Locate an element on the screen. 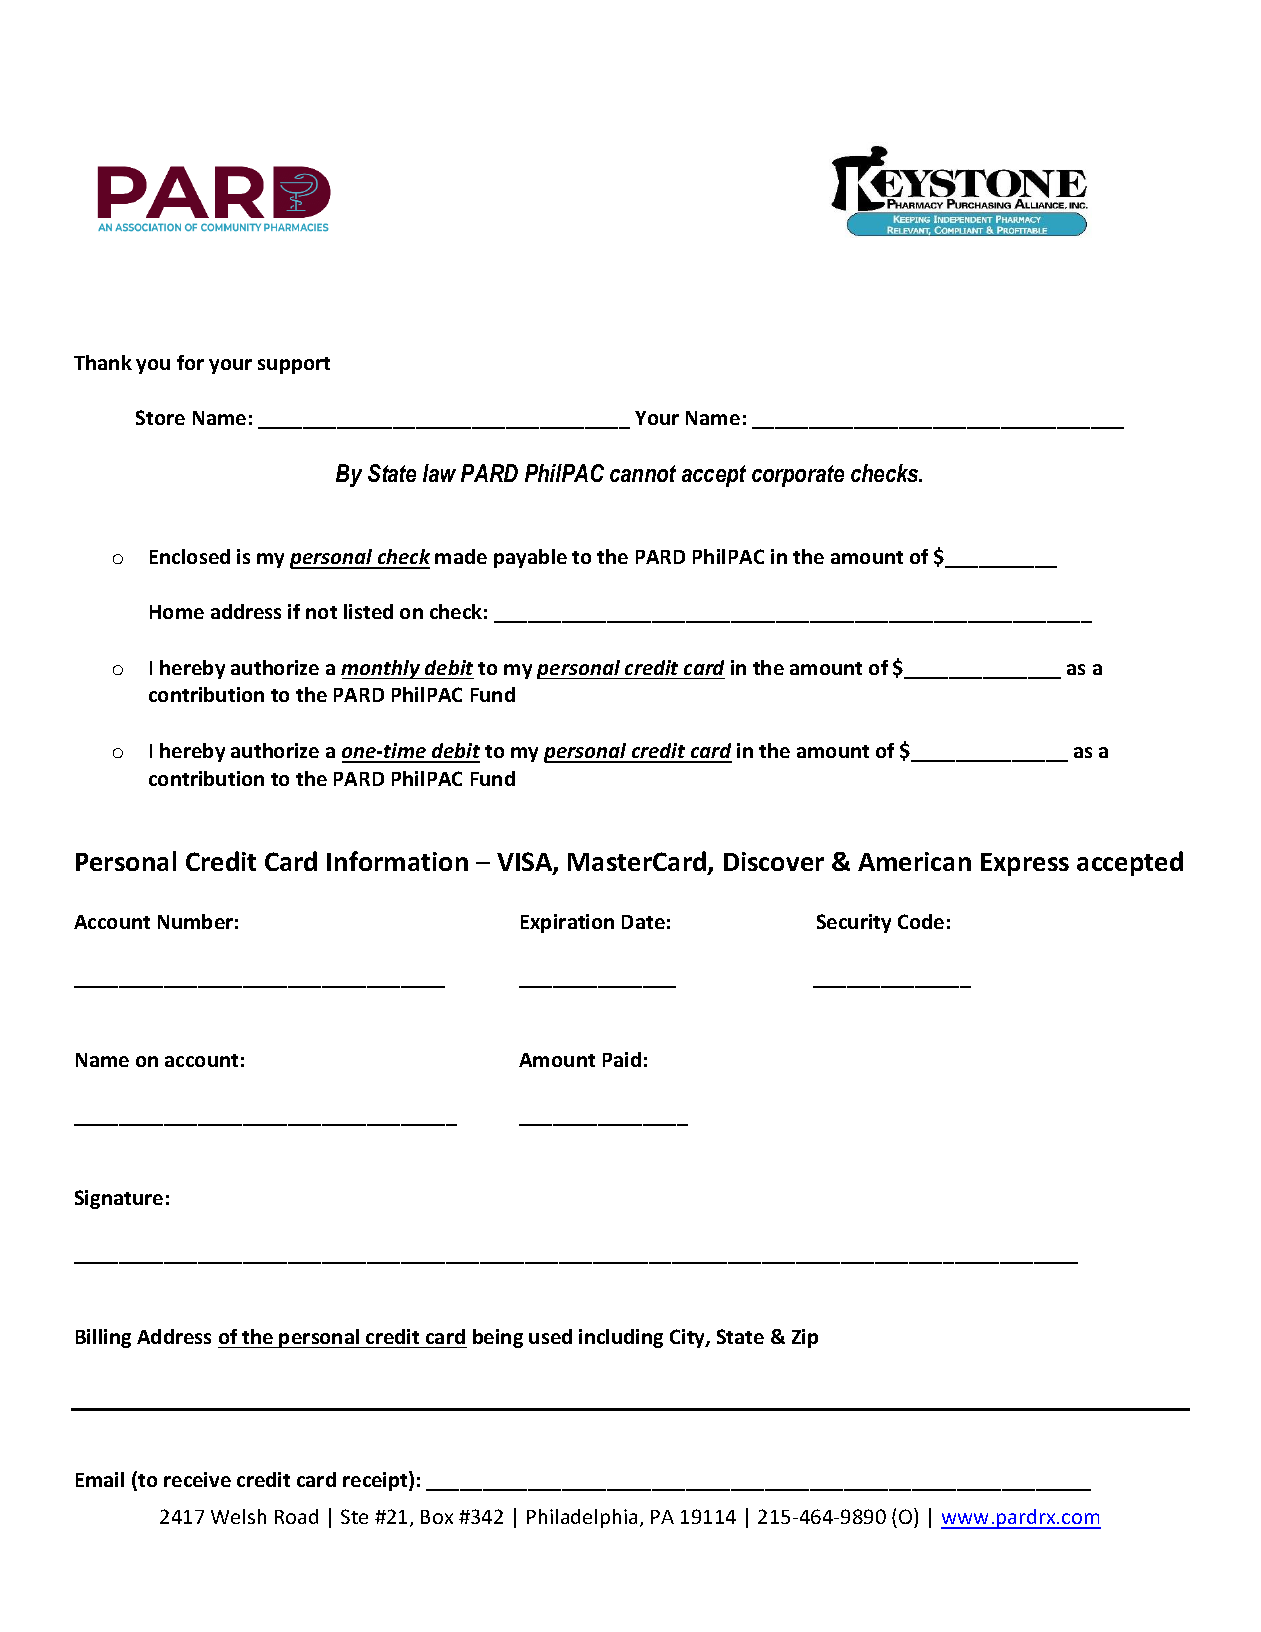  corporate is located at coordinates (798, 476).
